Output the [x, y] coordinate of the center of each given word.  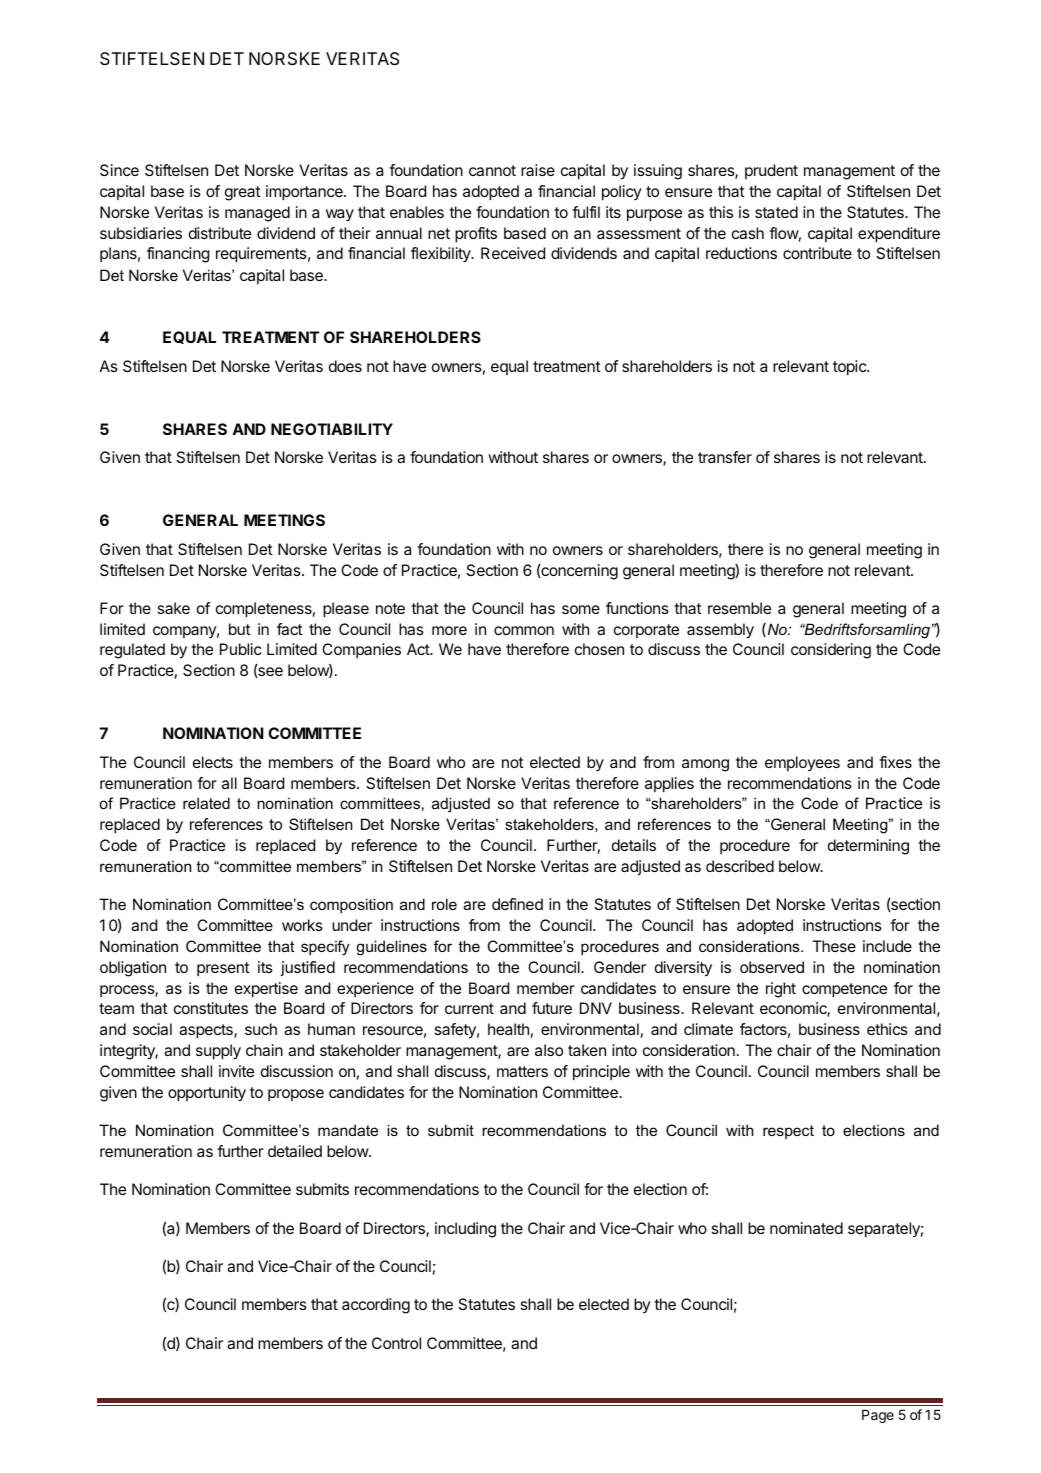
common [524, 630]
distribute [220, 233]
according [376, 1306]
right [781, 990]
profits [476, 235]
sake [174, 608]
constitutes [211, 1008]
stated [776, 212]
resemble [739, 608]
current [469, 1008]
